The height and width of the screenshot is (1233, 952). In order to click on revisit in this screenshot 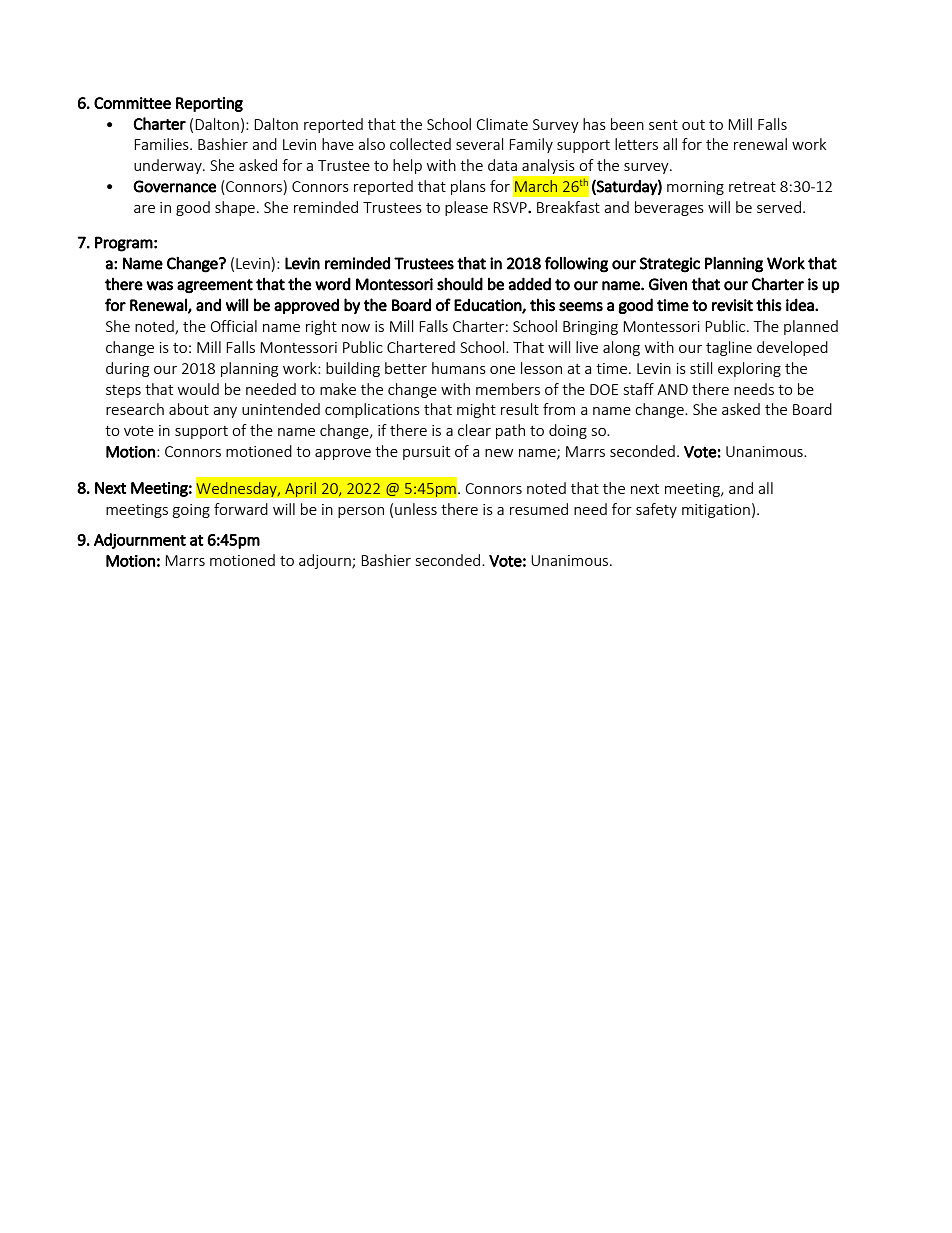, I will do `click(732, 305)`.
